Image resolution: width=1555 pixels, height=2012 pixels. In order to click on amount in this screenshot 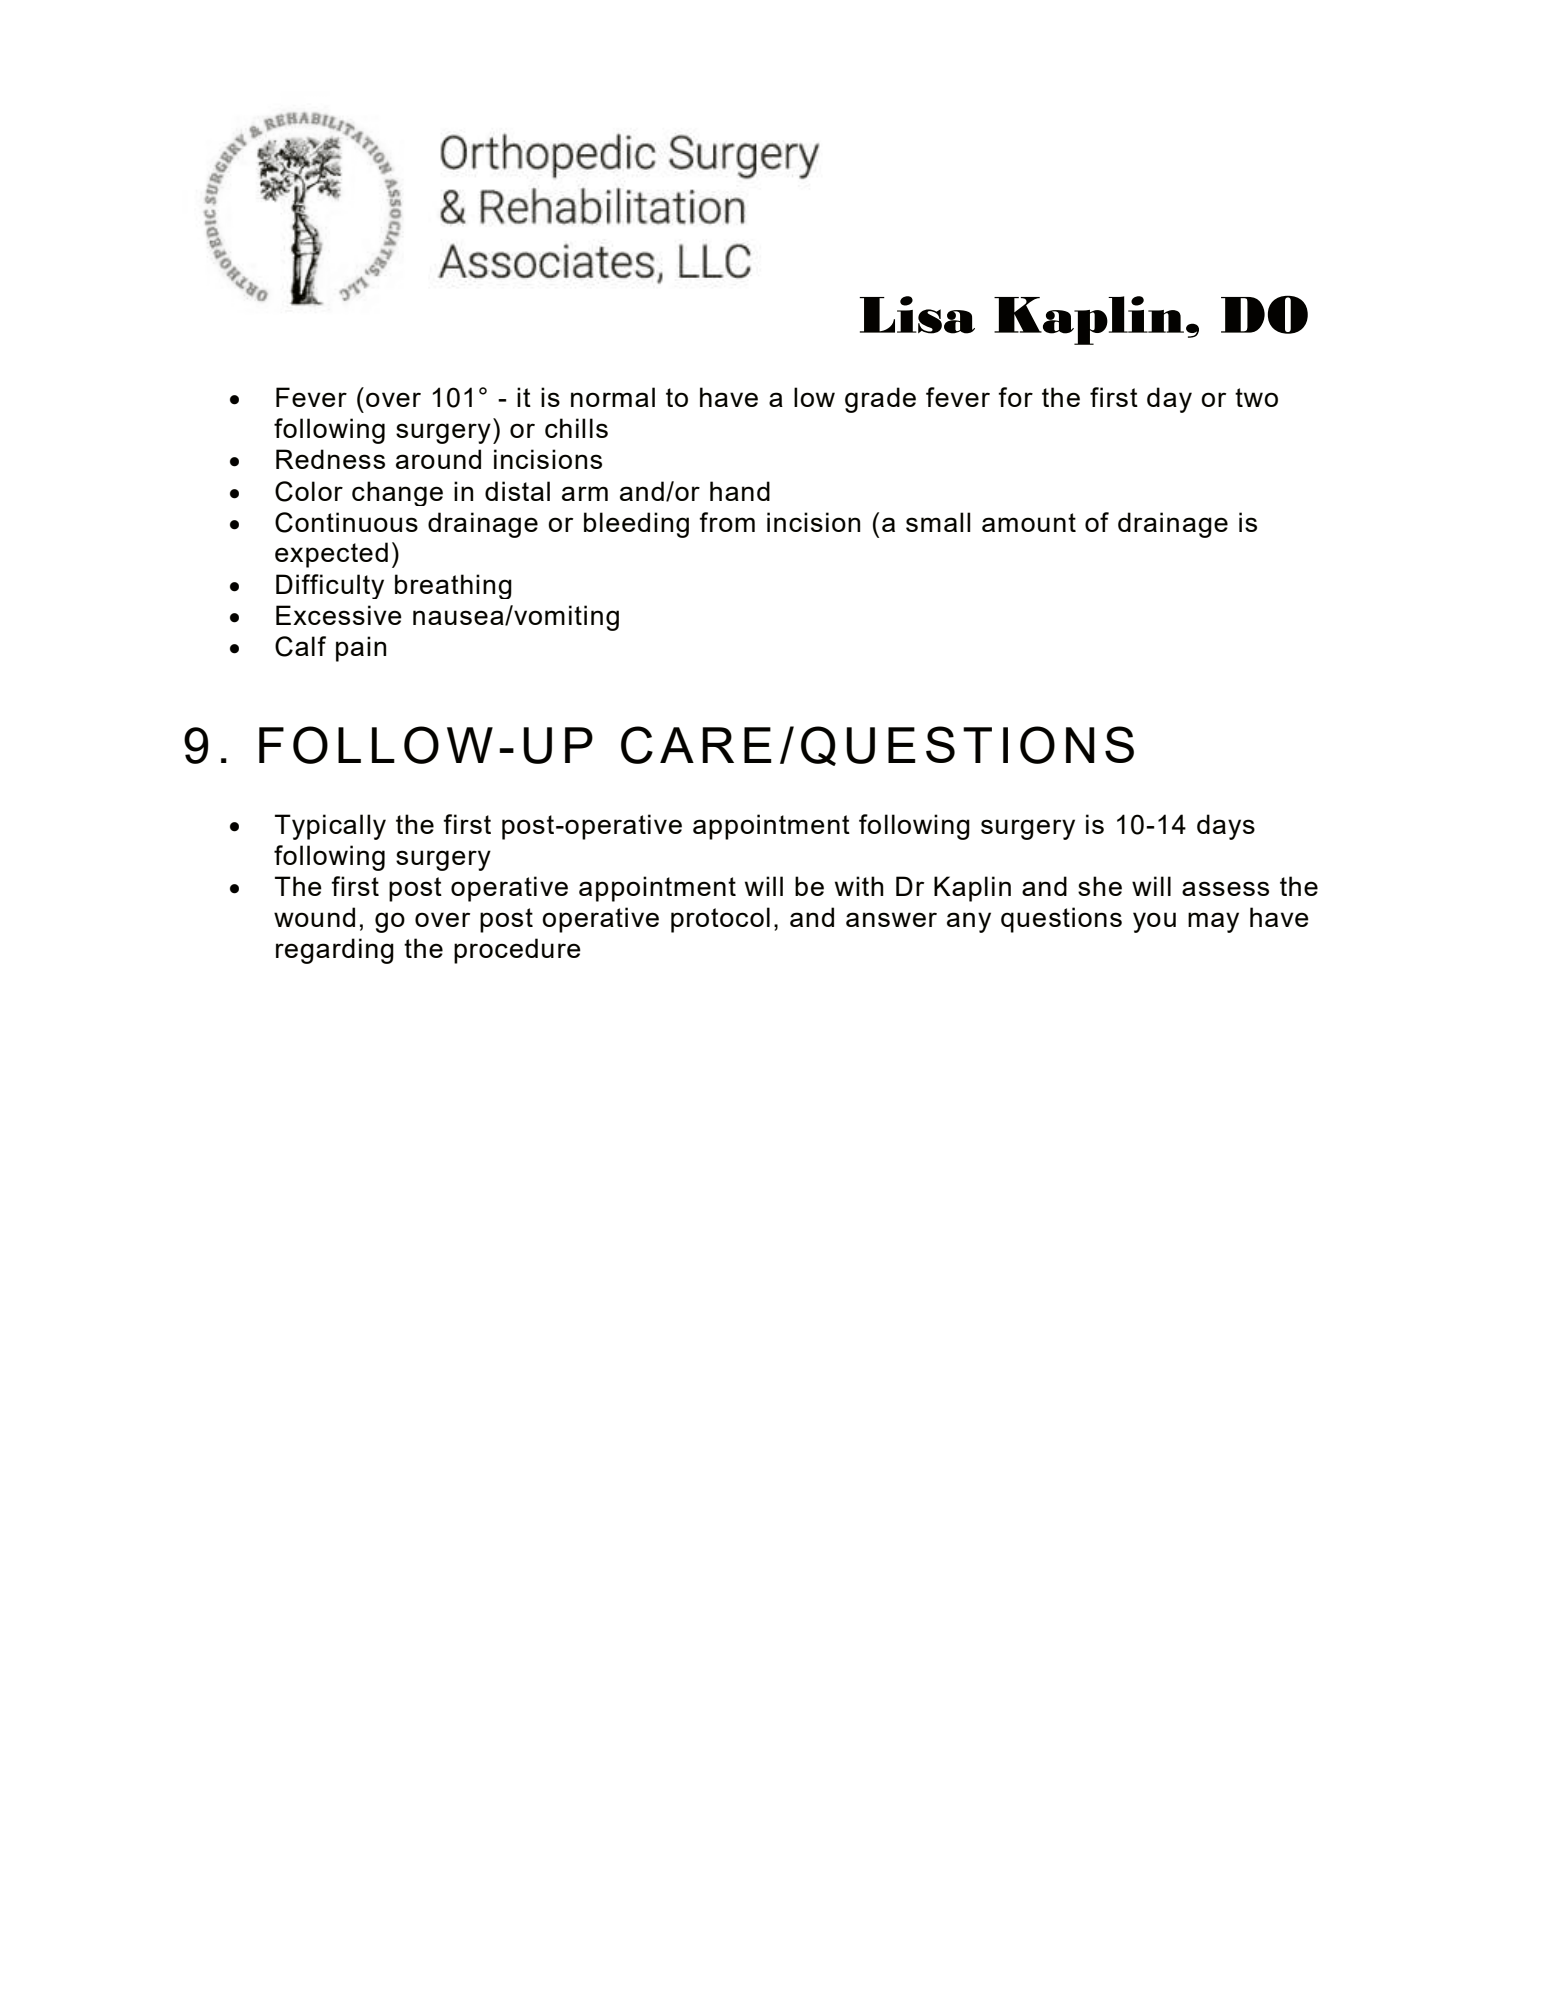, I will do `click(1029, 522)`.
